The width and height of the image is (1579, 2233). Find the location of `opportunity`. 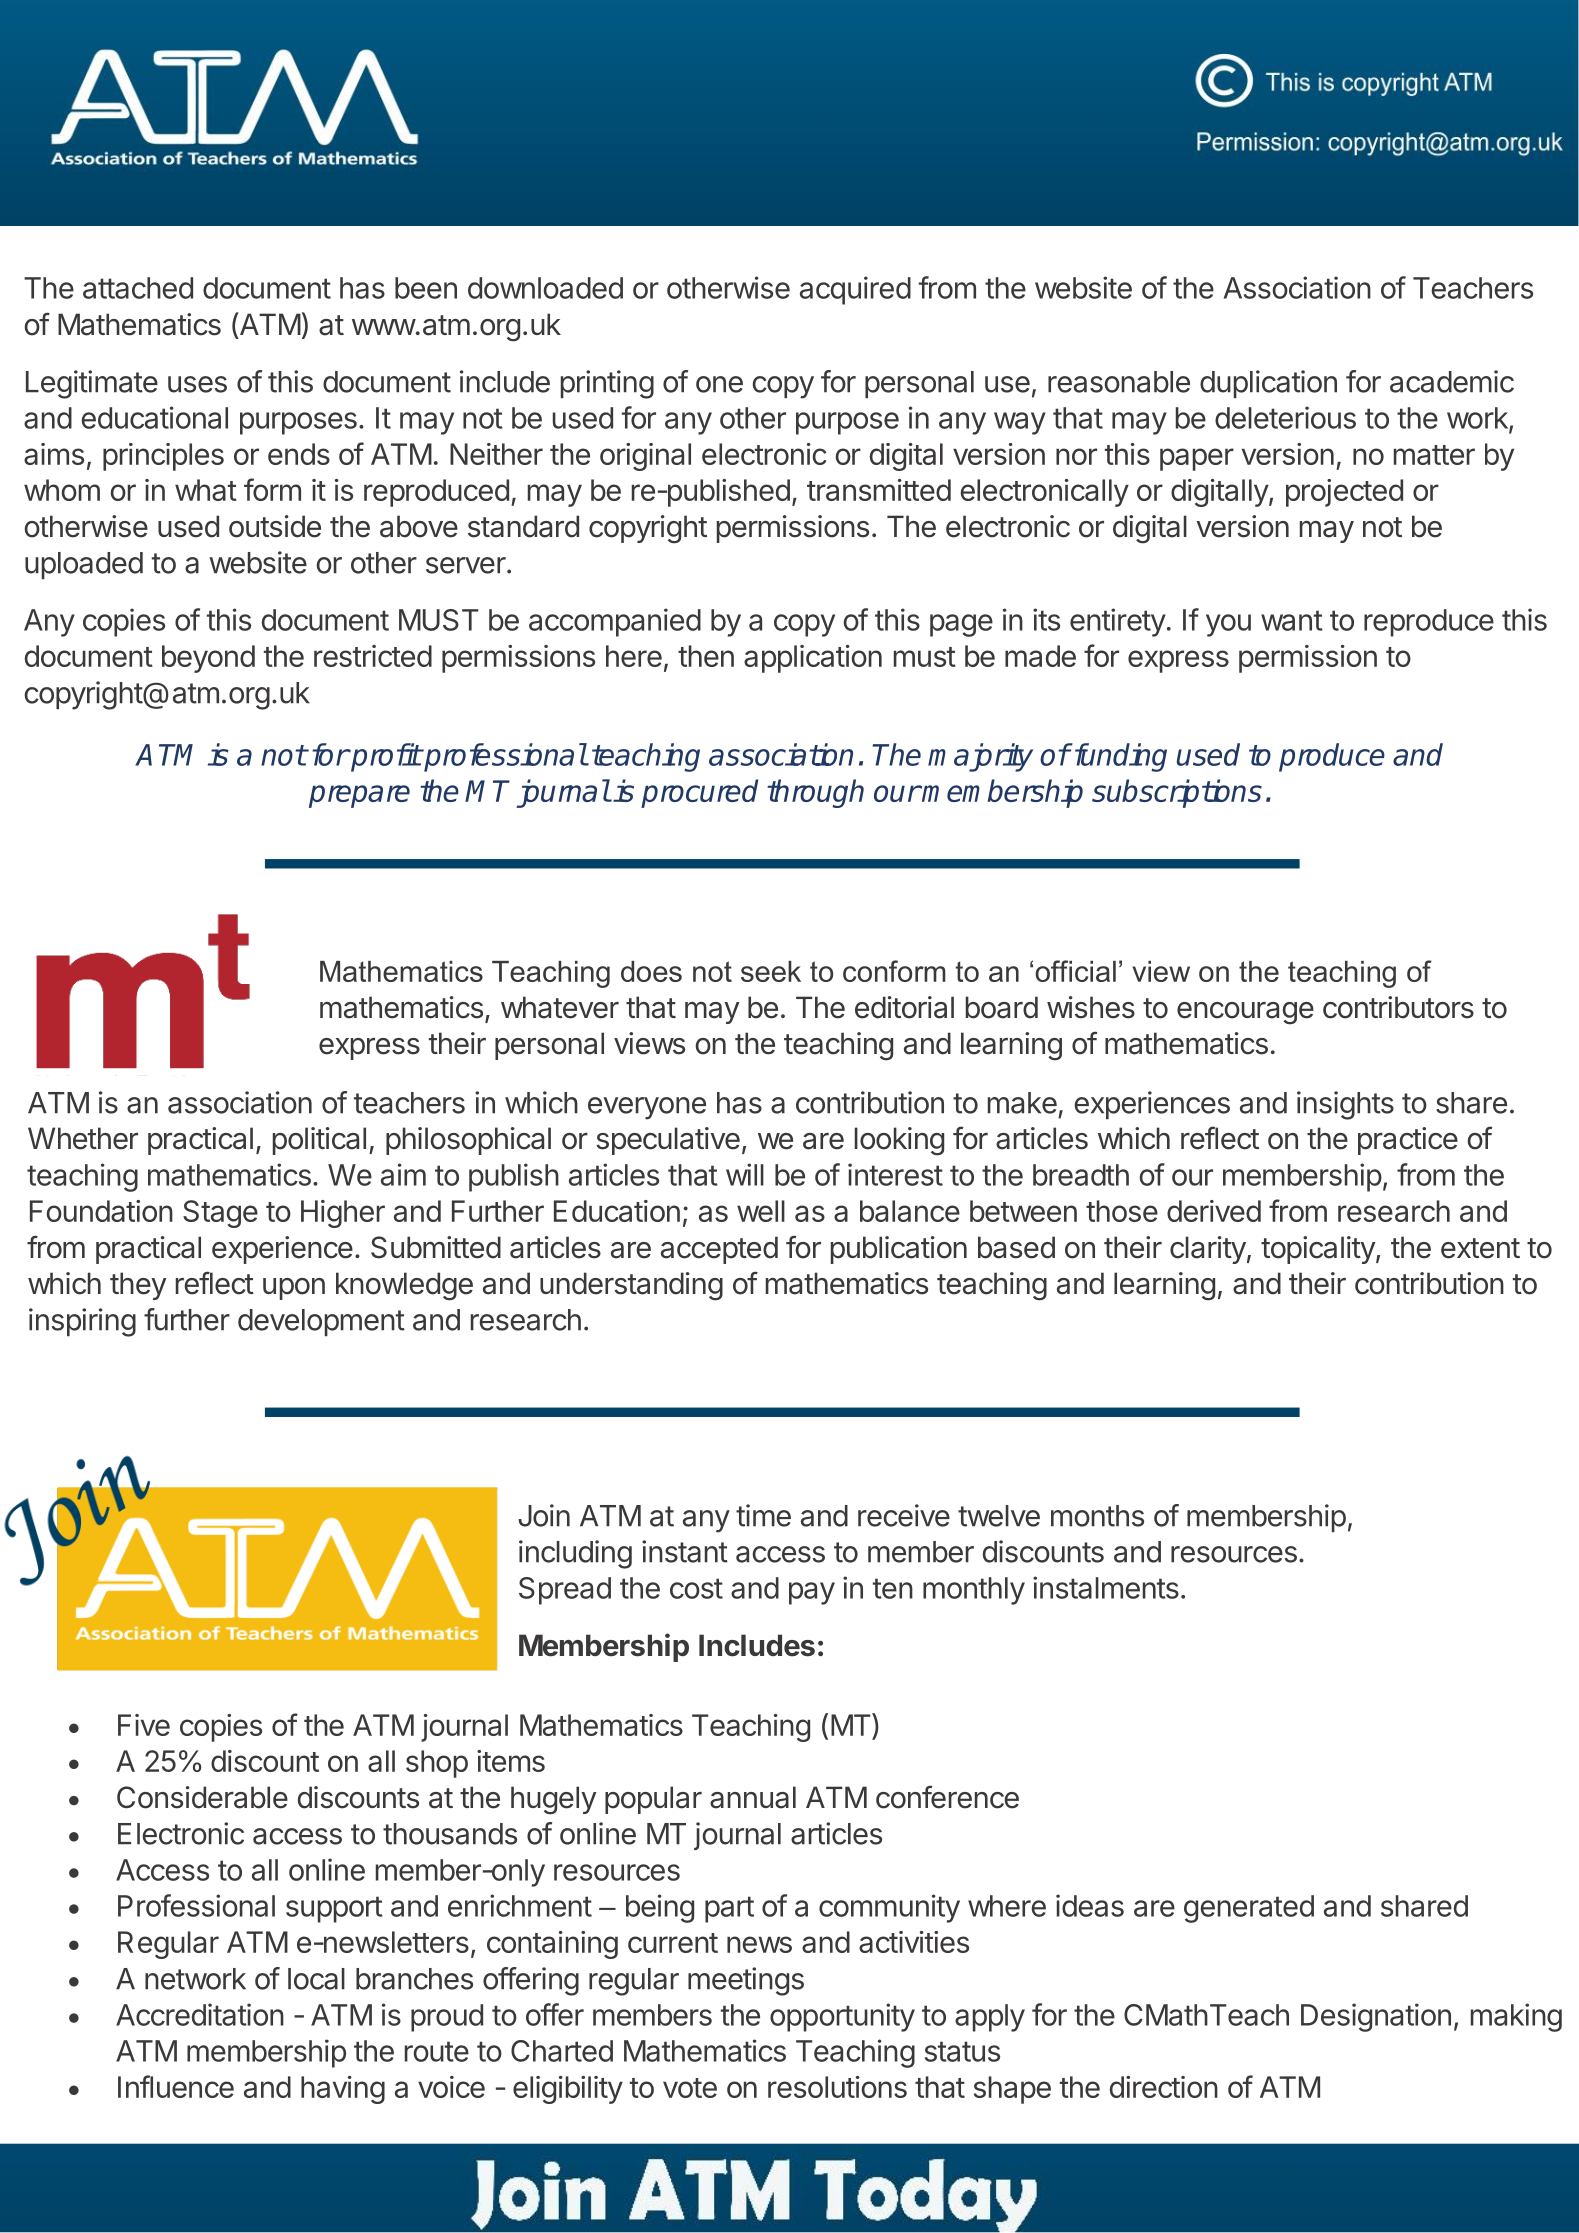

opportunity is located at coordinates (842, 2017).
